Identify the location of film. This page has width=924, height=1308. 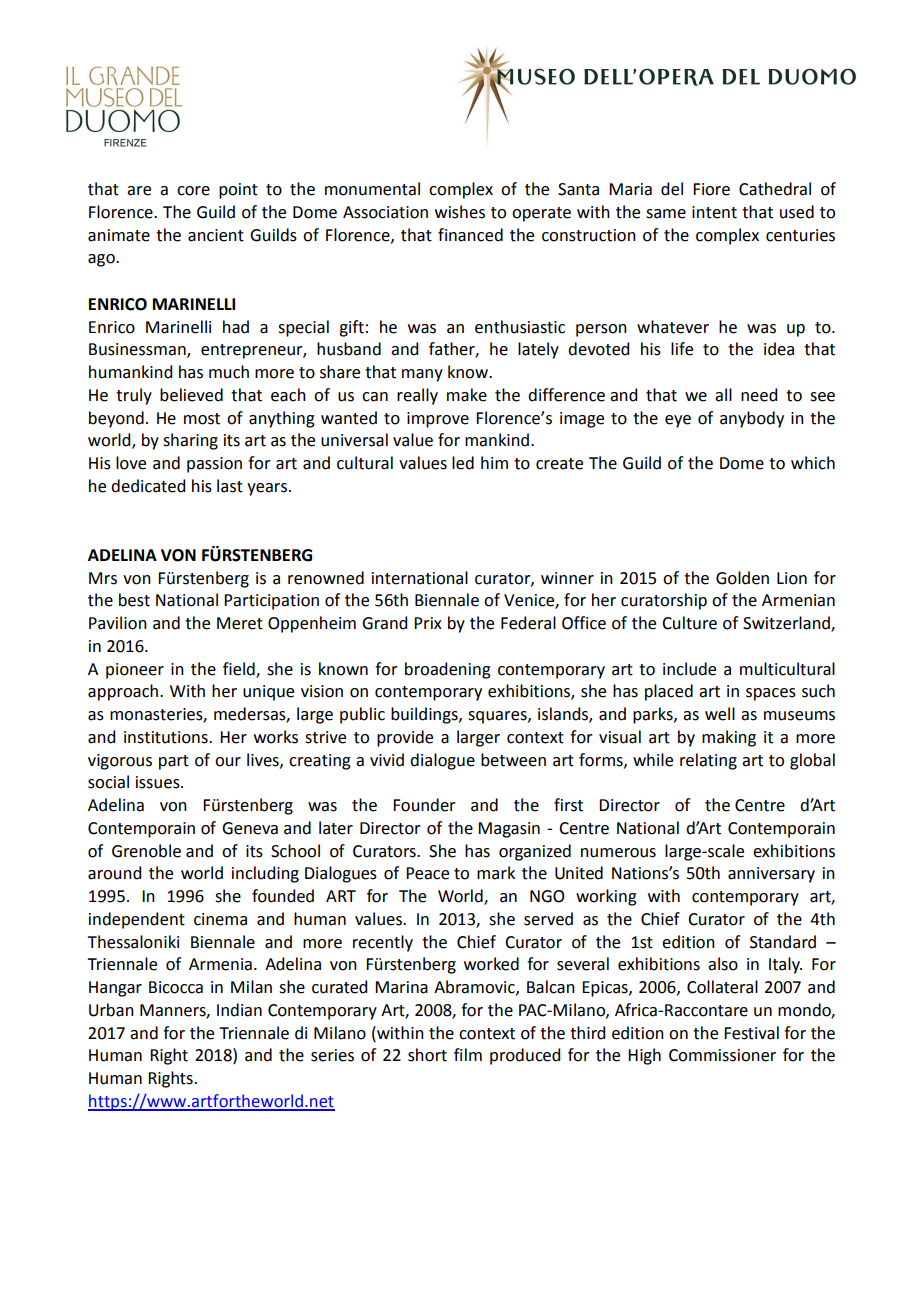
(468, 1054).
